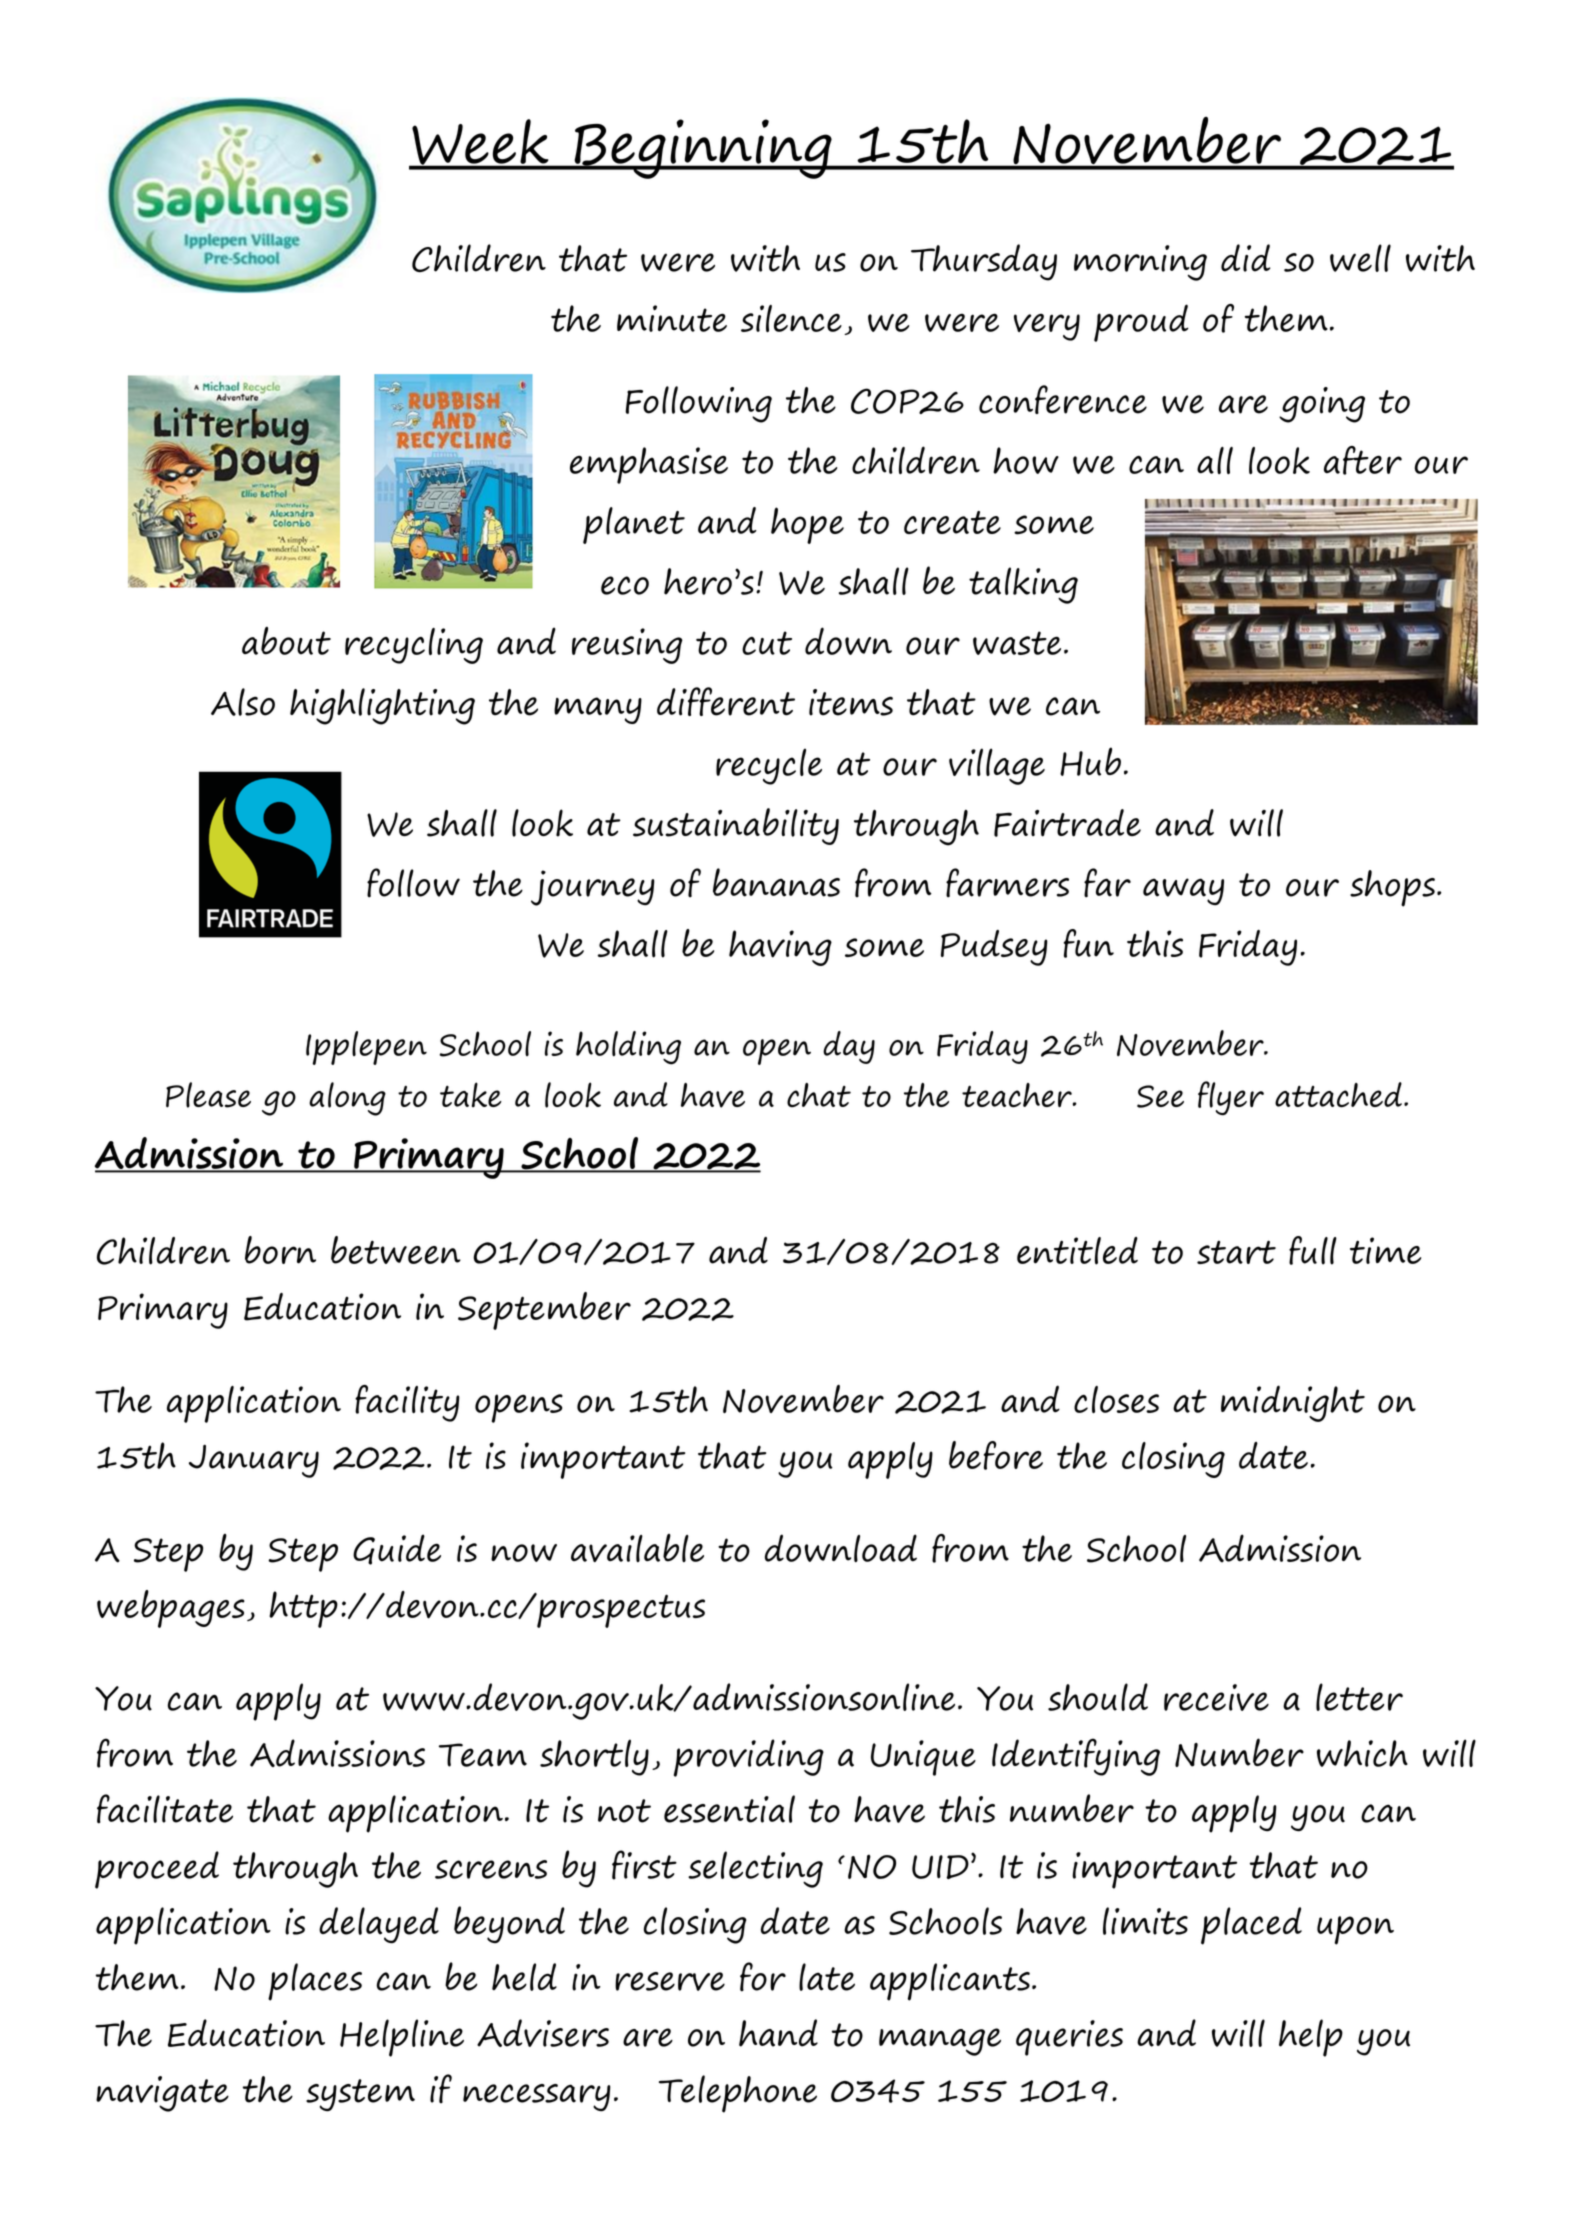 The width and height of the image is (1573, 2224). I want to click on placed, so click(1251, 1926).
